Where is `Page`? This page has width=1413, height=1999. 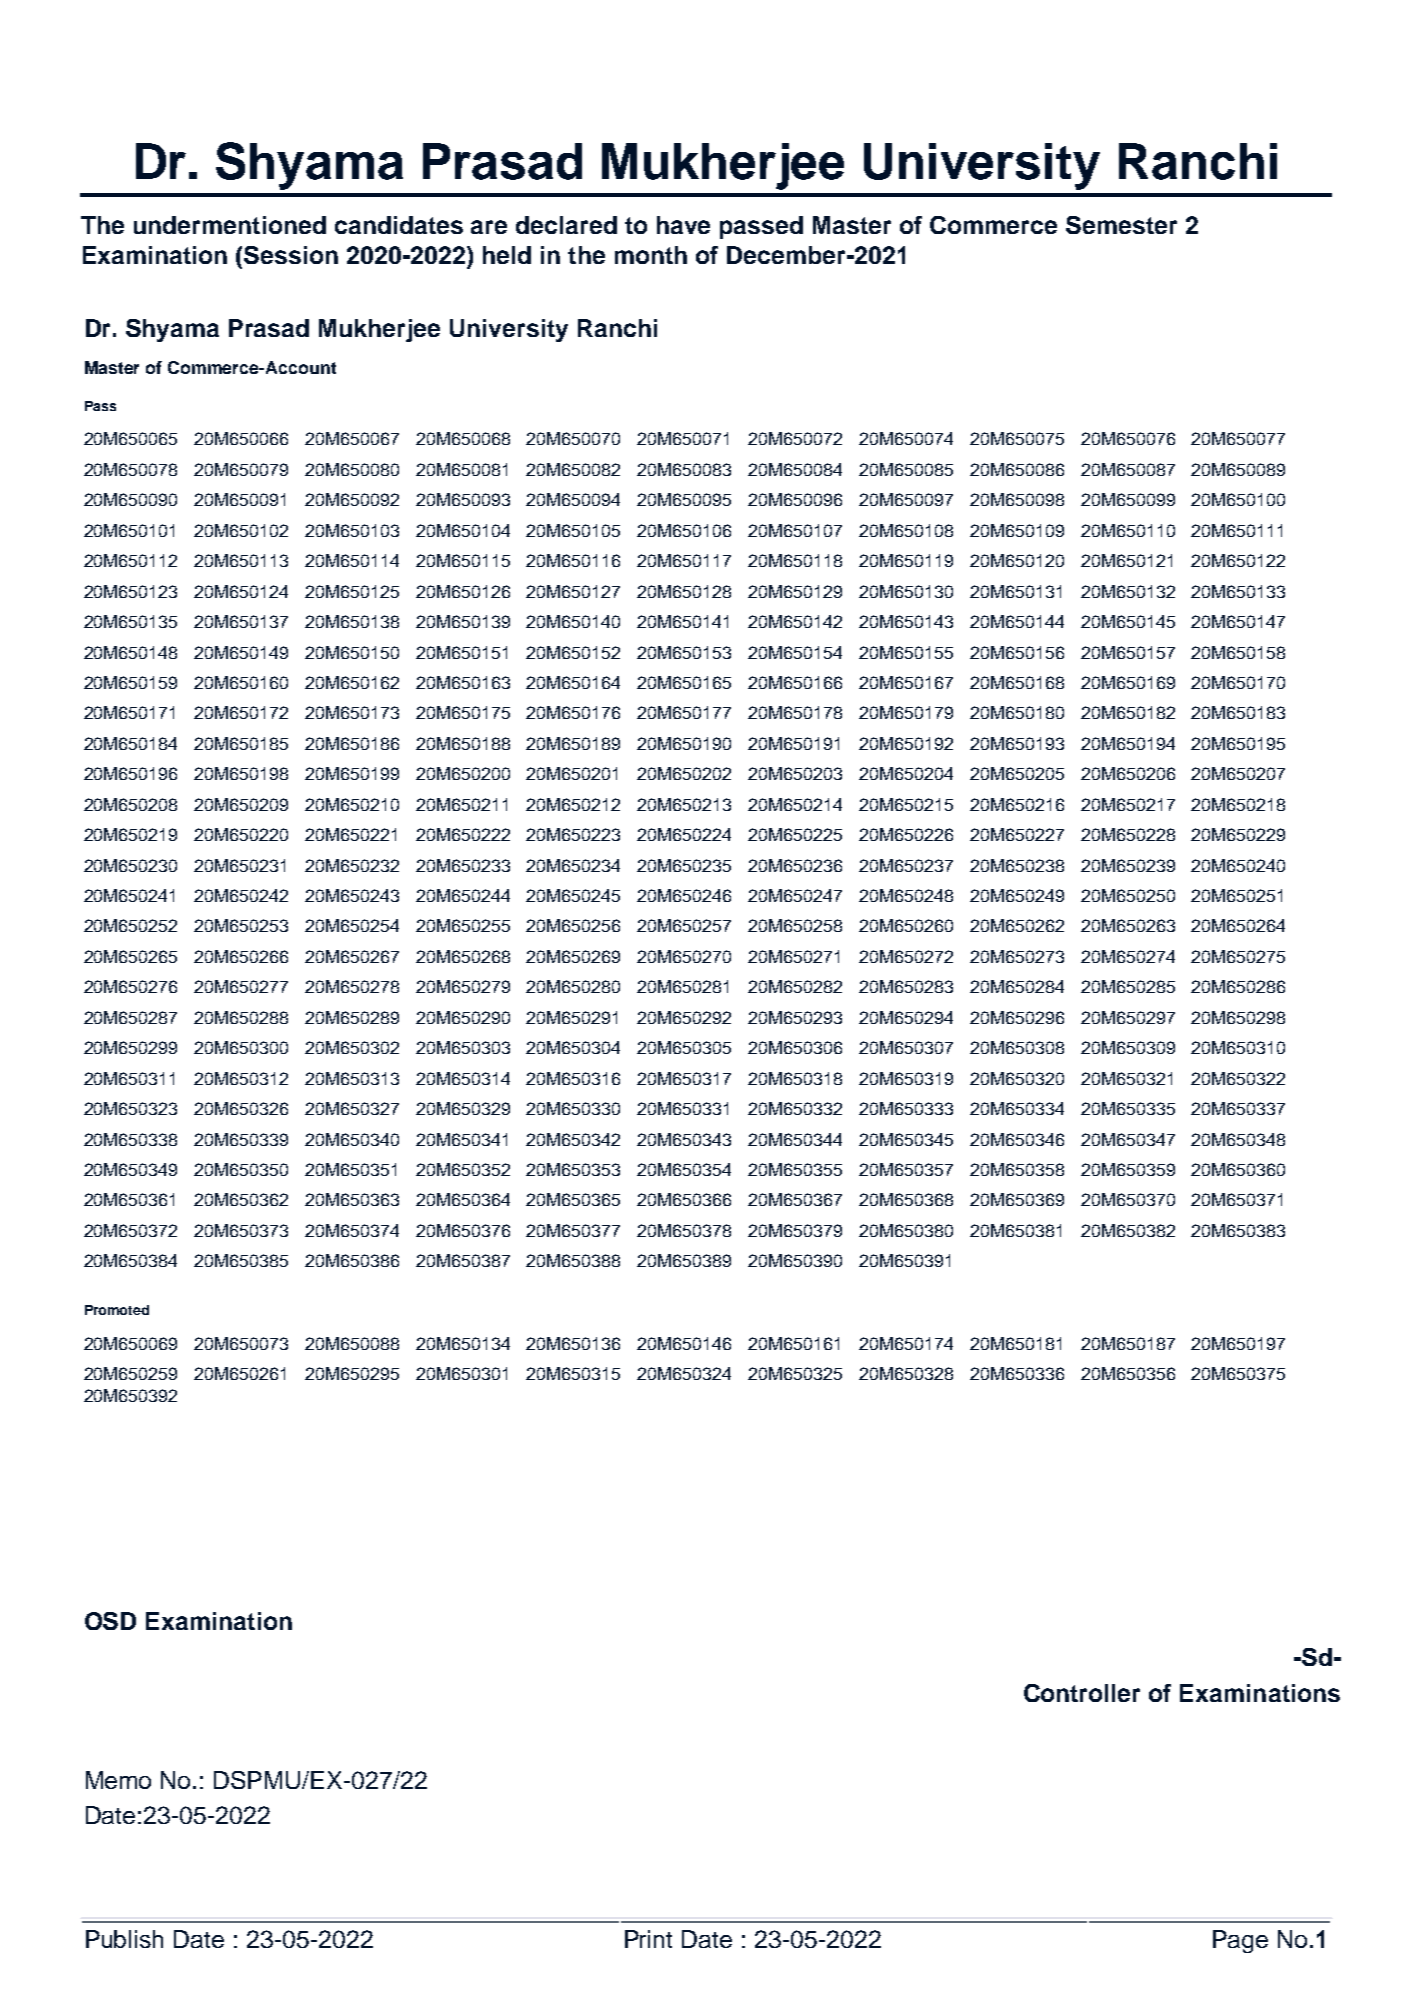 Page is located at coordinates (1240, 1941).
